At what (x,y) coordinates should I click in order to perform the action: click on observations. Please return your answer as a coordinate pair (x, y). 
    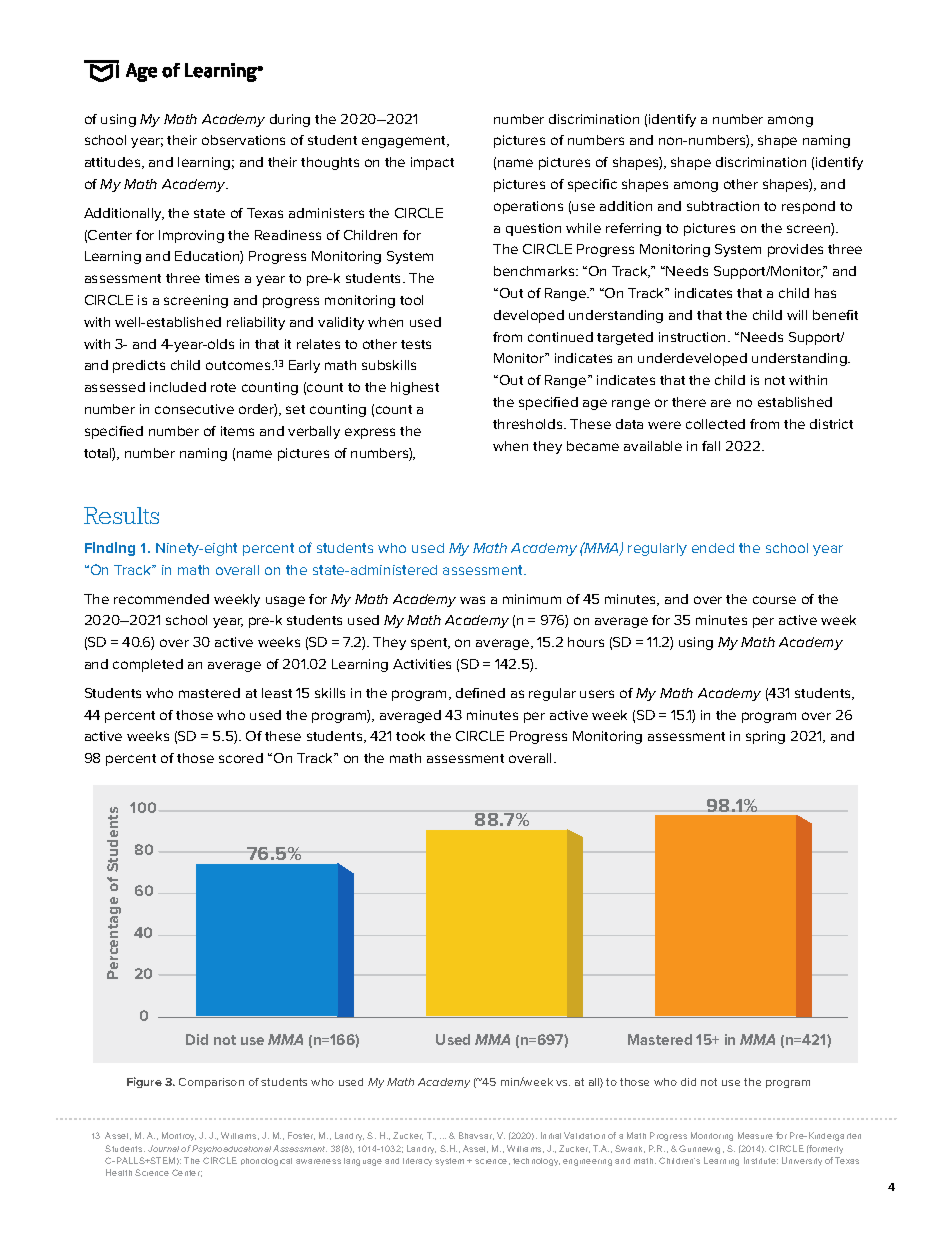
    Looking at the image, I should click on (243, 140).
